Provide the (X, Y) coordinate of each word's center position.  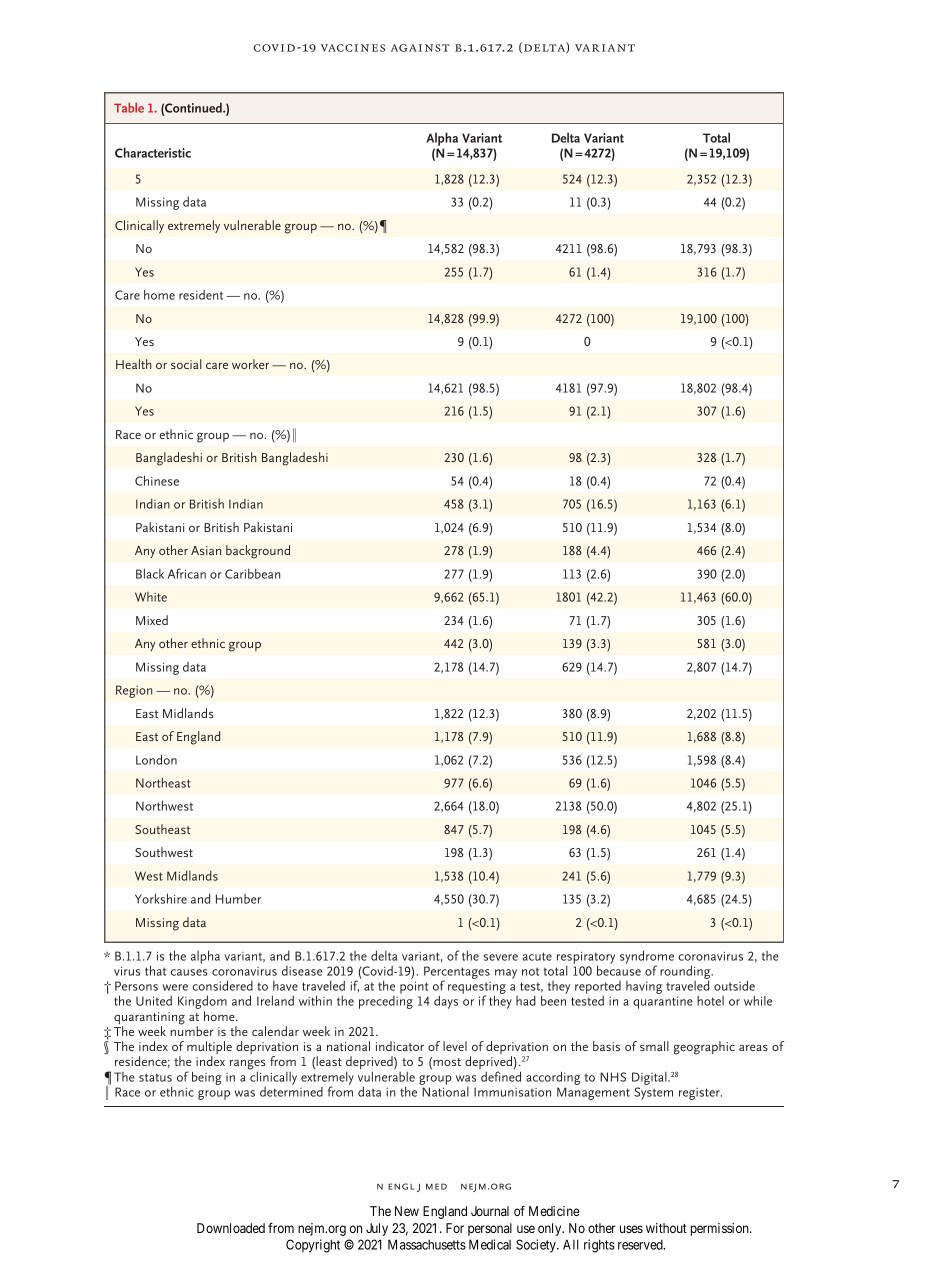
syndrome (647, 958)
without (666, 1228)
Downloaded (231, 1228)
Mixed (152, 620)
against (420, 48)
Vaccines (353, 48)
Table (129, 108)
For (455, 1228)
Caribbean (253, 573)
